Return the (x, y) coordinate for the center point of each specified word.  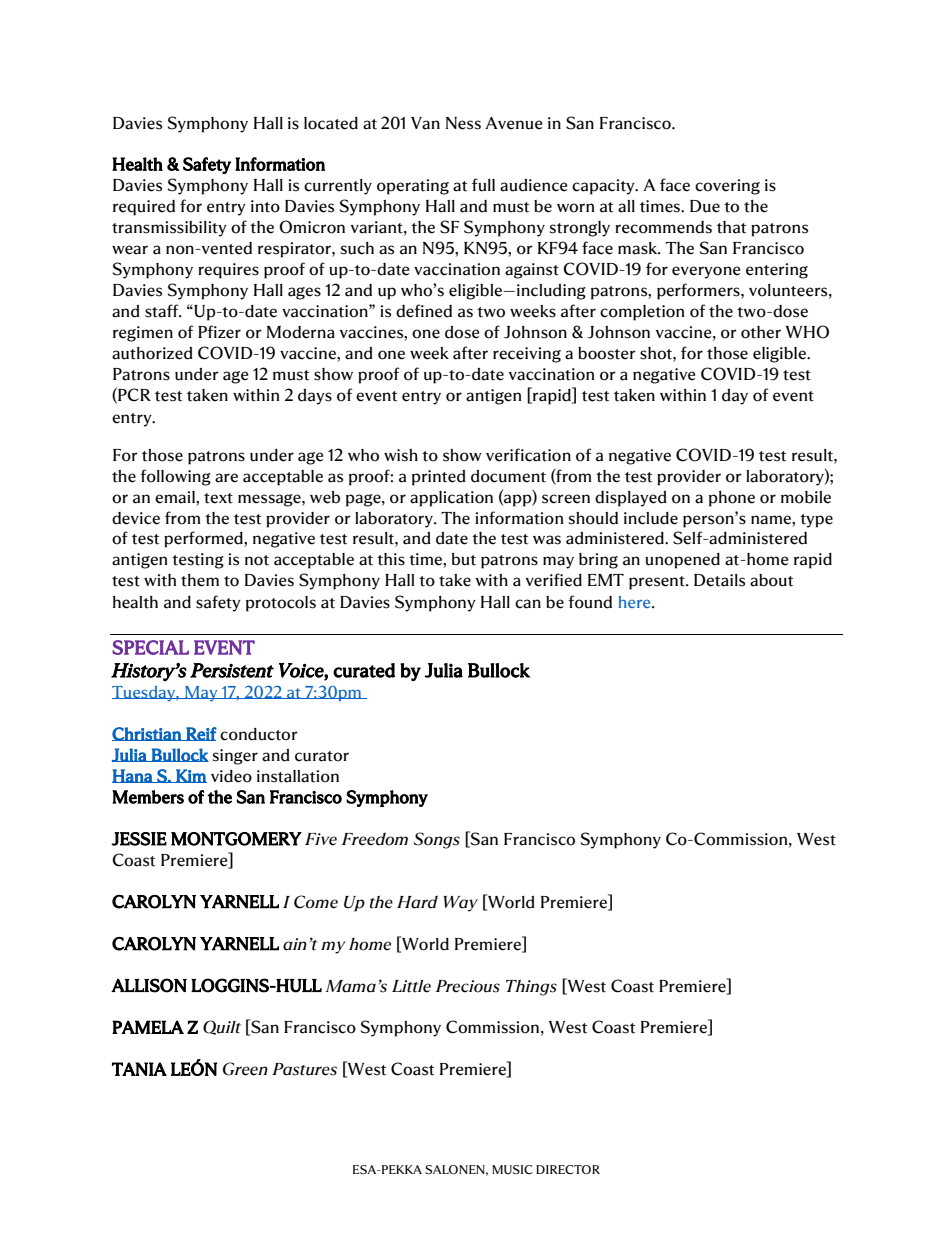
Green (245, 1069)
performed (204, 539)
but (464, 559)
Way (461, 904)
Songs (437, 840)
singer (235, 757)
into (265, 206)
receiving (527, 355)
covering (727, 187)
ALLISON (149, 985)
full (483, 185)
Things (531, 988)
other (761, 332)
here (636, 602)
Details (719, 580)
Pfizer (219, 332)
